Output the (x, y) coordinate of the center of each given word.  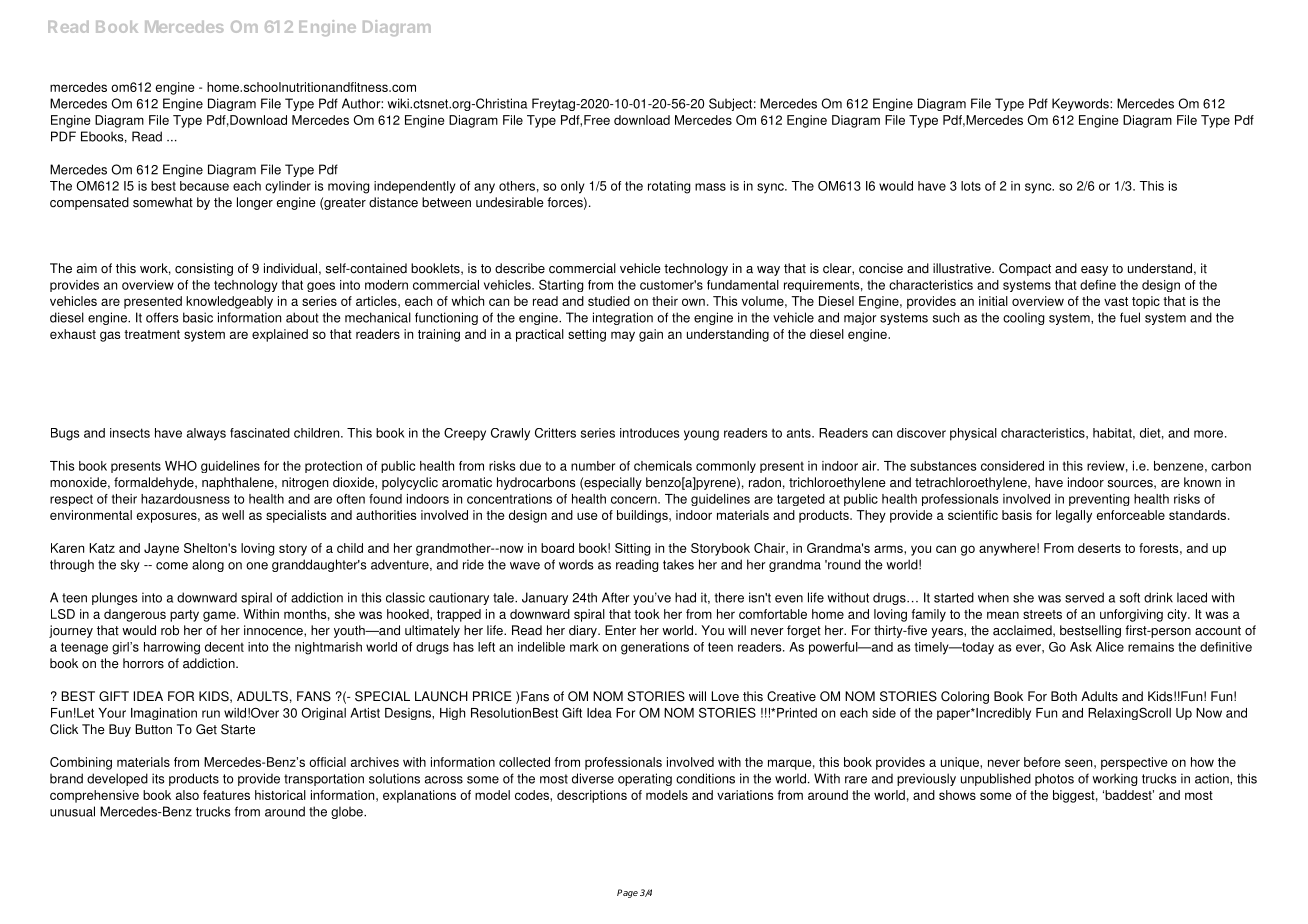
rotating (669, 187)
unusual (72, 811)
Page (627, 893)
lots (971, 186)
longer (255, 203)
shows (957, 795)
